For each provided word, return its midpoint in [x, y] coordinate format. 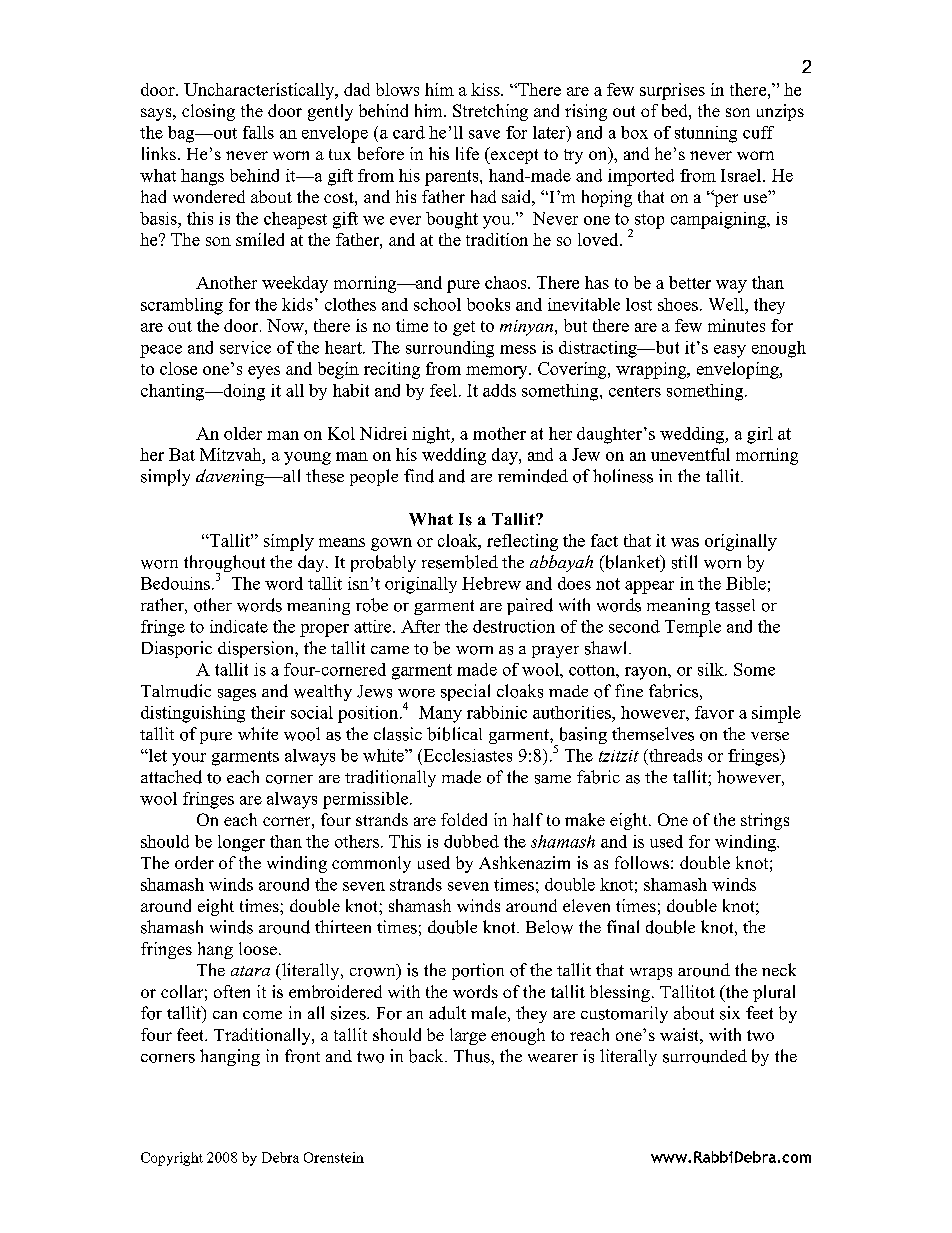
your [189, 759]
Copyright [172, 1159]
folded [464, 819]
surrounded [705, 1056]
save [484, 134]
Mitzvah [232, 454]
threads [674, 755]
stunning [706, 134]
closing [208, 112]
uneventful [690, 454]
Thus [473, 1056]
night [432, 435]
